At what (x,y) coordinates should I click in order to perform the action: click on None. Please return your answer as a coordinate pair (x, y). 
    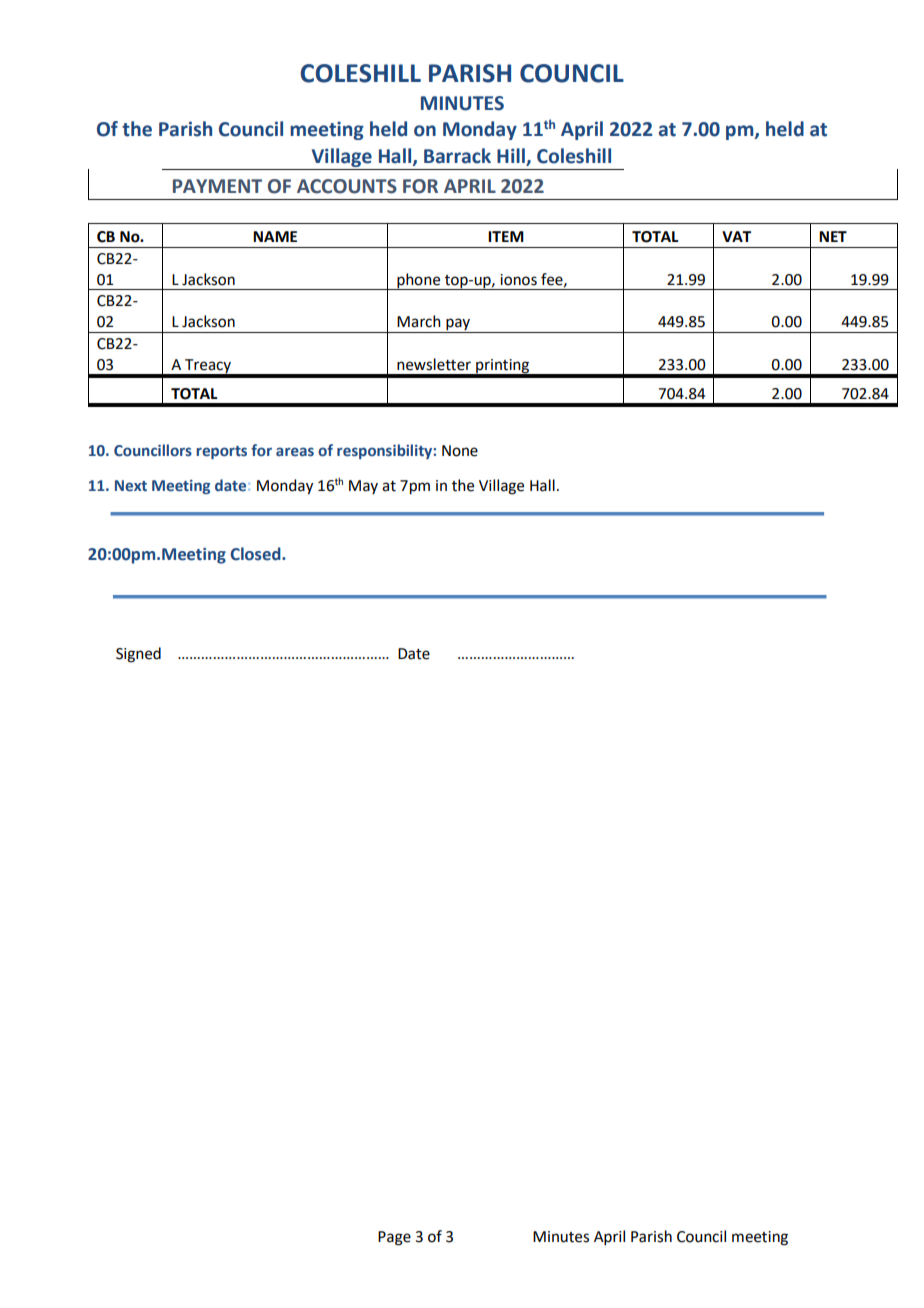
    Looking at the image, I should click on (460, 451).
